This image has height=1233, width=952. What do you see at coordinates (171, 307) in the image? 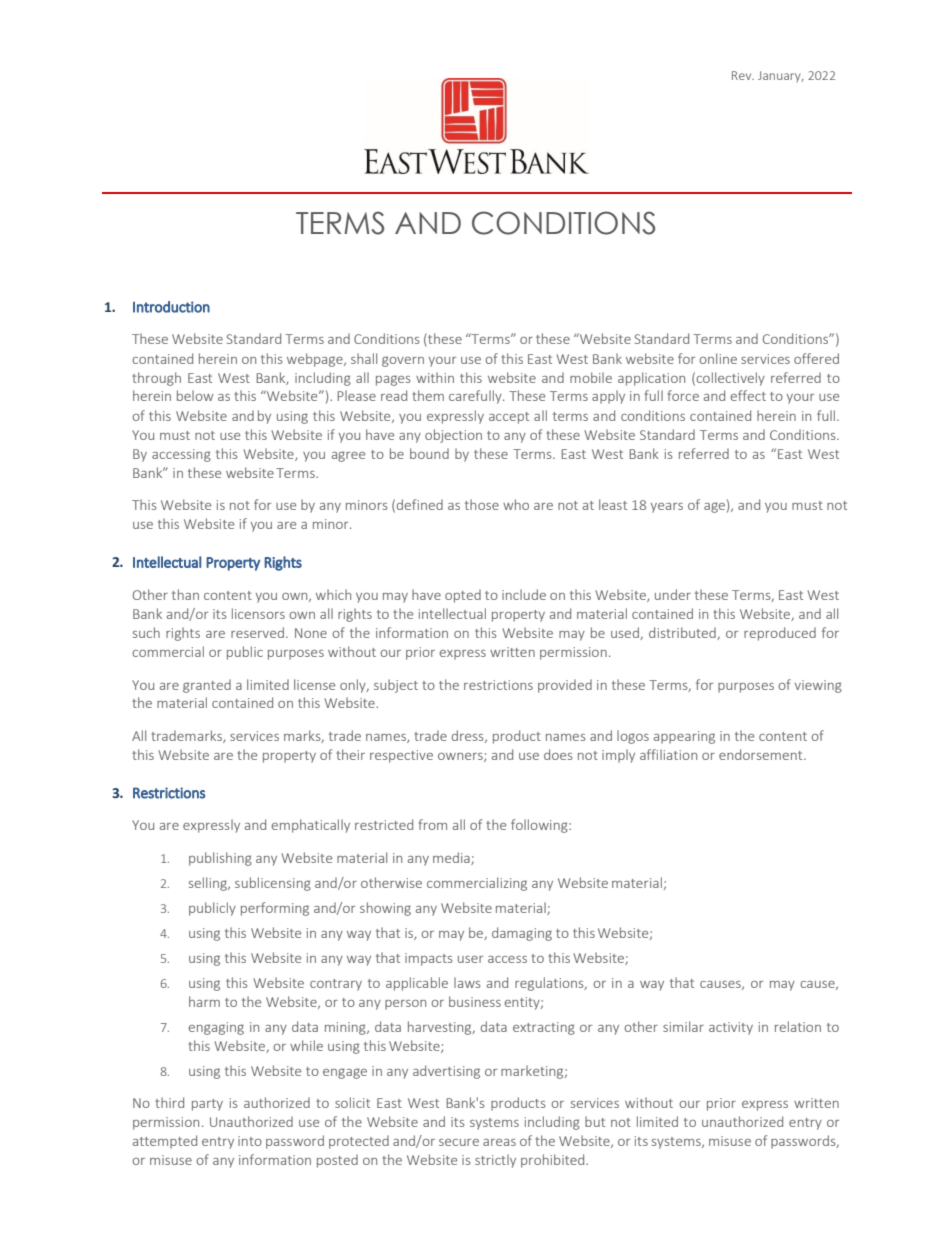
I see `Introduction` at bounding box center [171, 307].
